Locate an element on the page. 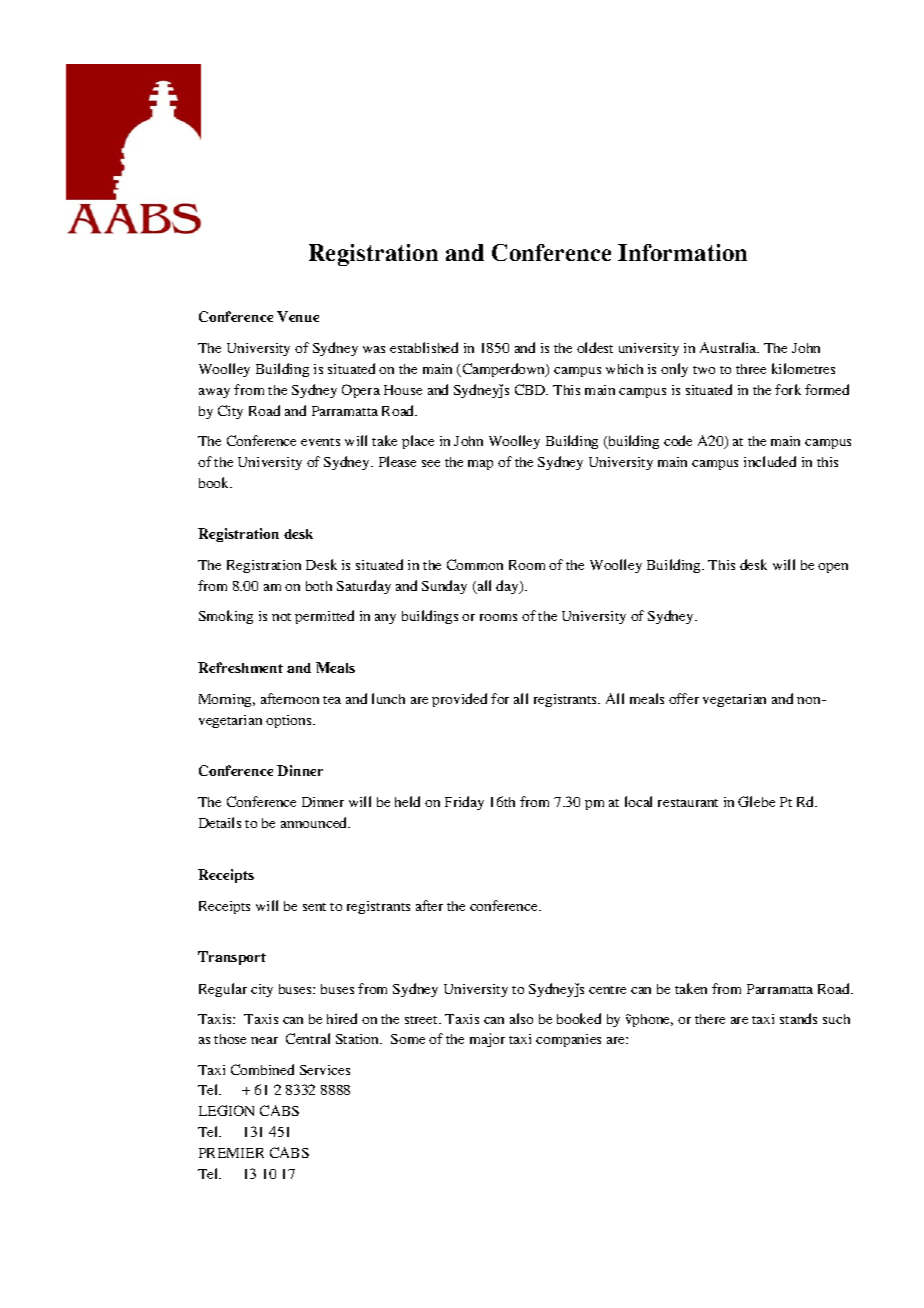 This image has width=924, height=1308. centre is located at coordinates (607, 990).
